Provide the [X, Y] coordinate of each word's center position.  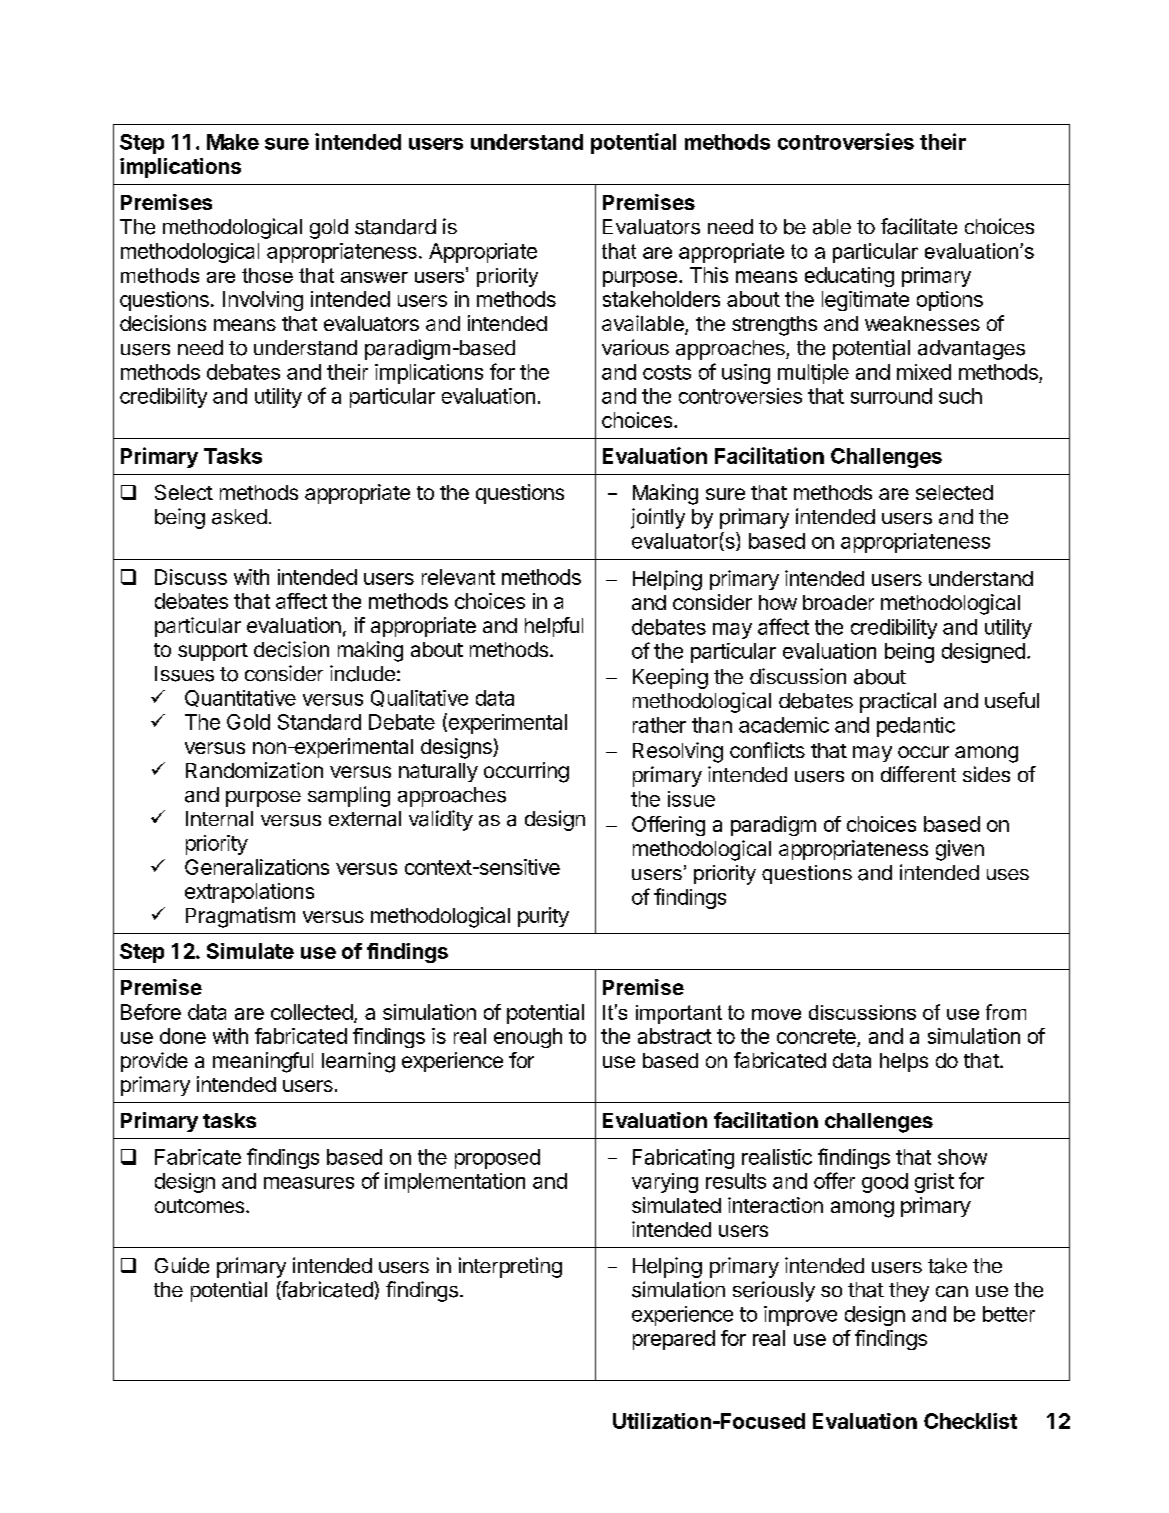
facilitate [919, 226]
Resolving [678, 752]
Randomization [254, 770]
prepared [674, 1340]
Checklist [970, 1421]
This [709, 275]
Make [233, 142]
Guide [182, 1265]
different [918, 774]
